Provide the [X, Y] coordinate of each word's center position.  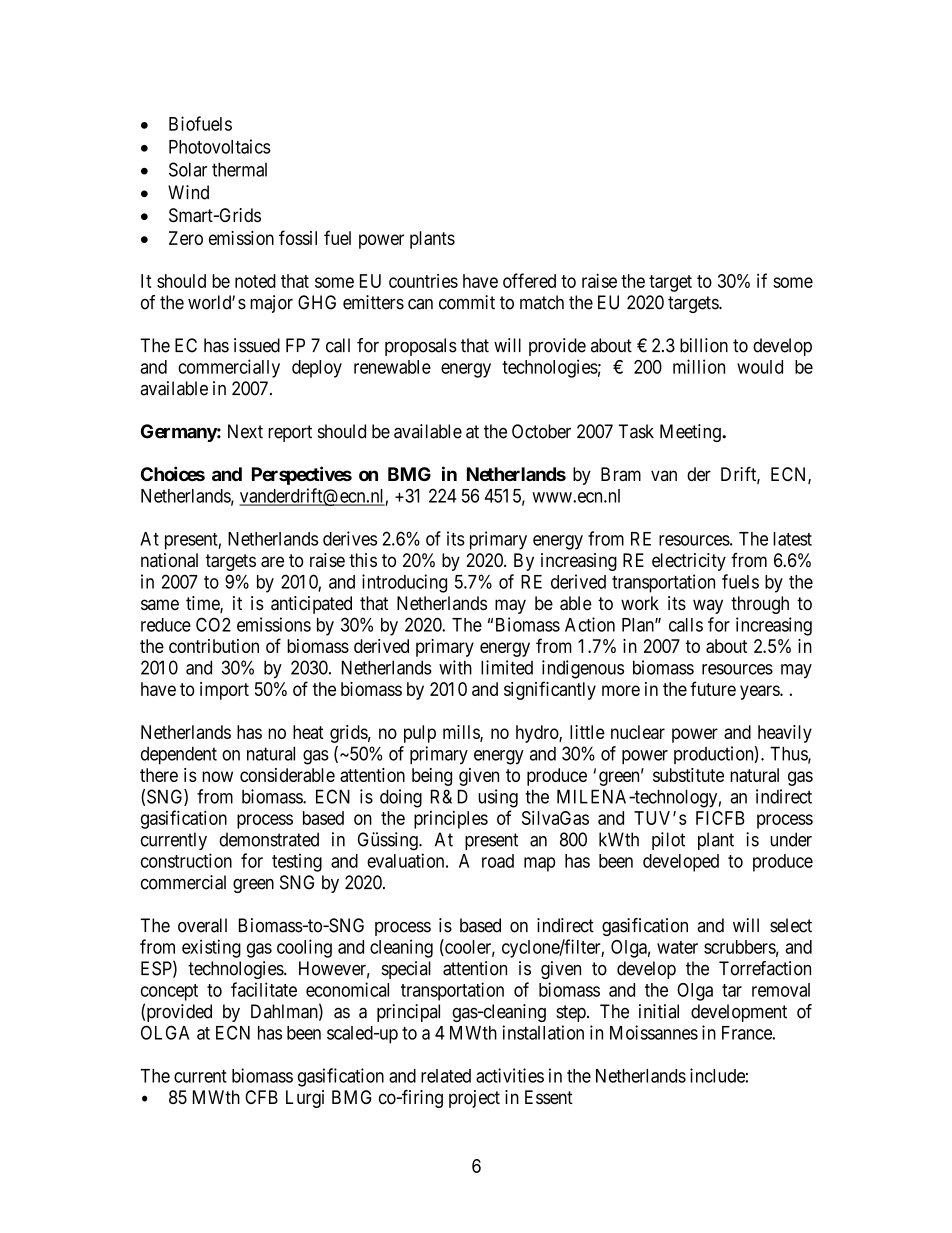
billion [704, 345]
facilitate [264, 989]
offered [529, 280]
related [446, 1076]
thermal [239, 169]
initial [659, 1011]
